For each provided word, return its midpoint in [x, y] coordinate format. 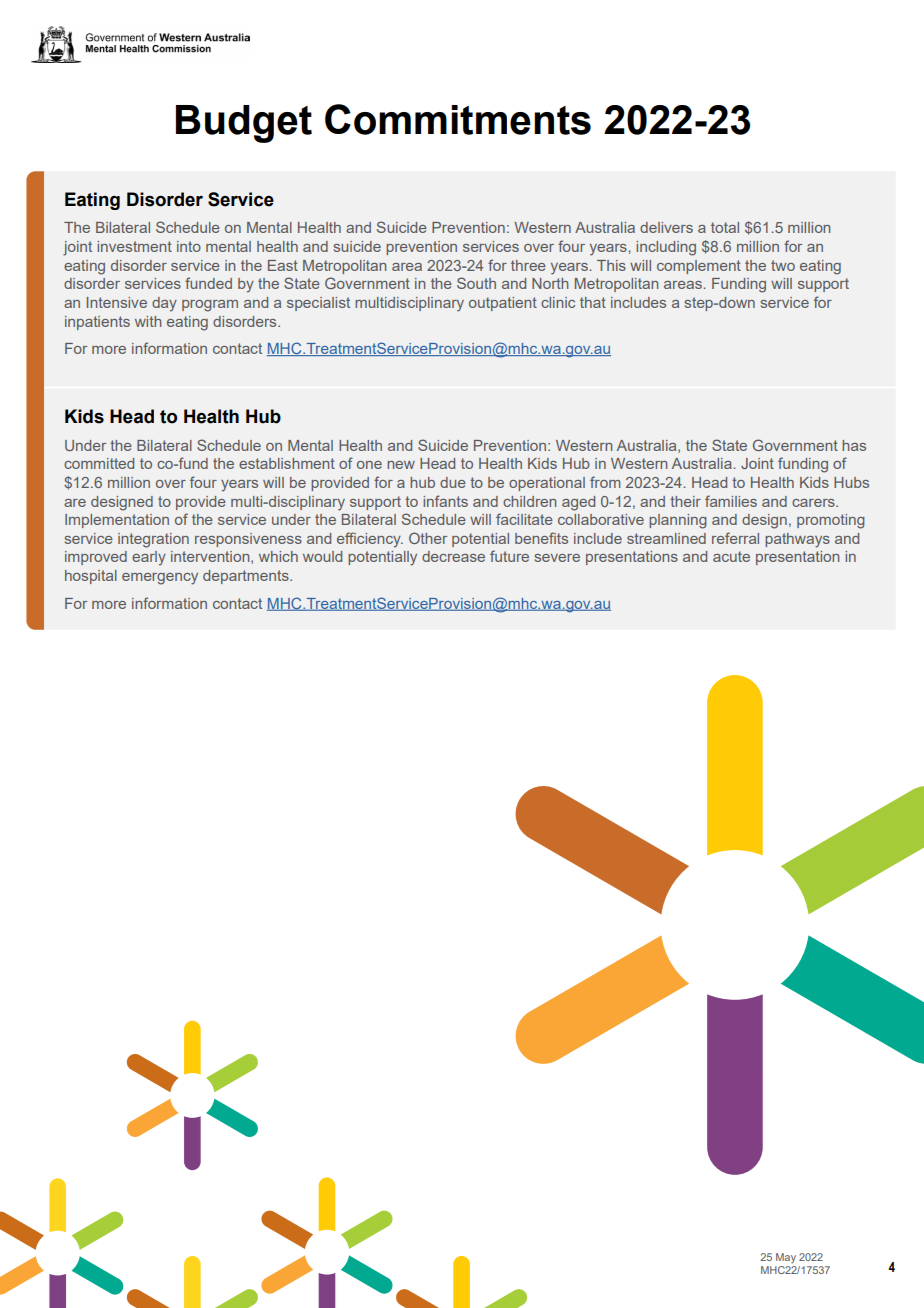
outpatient [503, 304]
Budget [244, 124]
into [189, 246]
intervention [211, 557]
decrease [453, 556]
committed [99, 463]
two [783, 265]
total [725, 227]
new [401, 465]
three [528, 265]
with [148, 321]
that [593, 302]
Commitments [458, 119]
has [854, 445]
